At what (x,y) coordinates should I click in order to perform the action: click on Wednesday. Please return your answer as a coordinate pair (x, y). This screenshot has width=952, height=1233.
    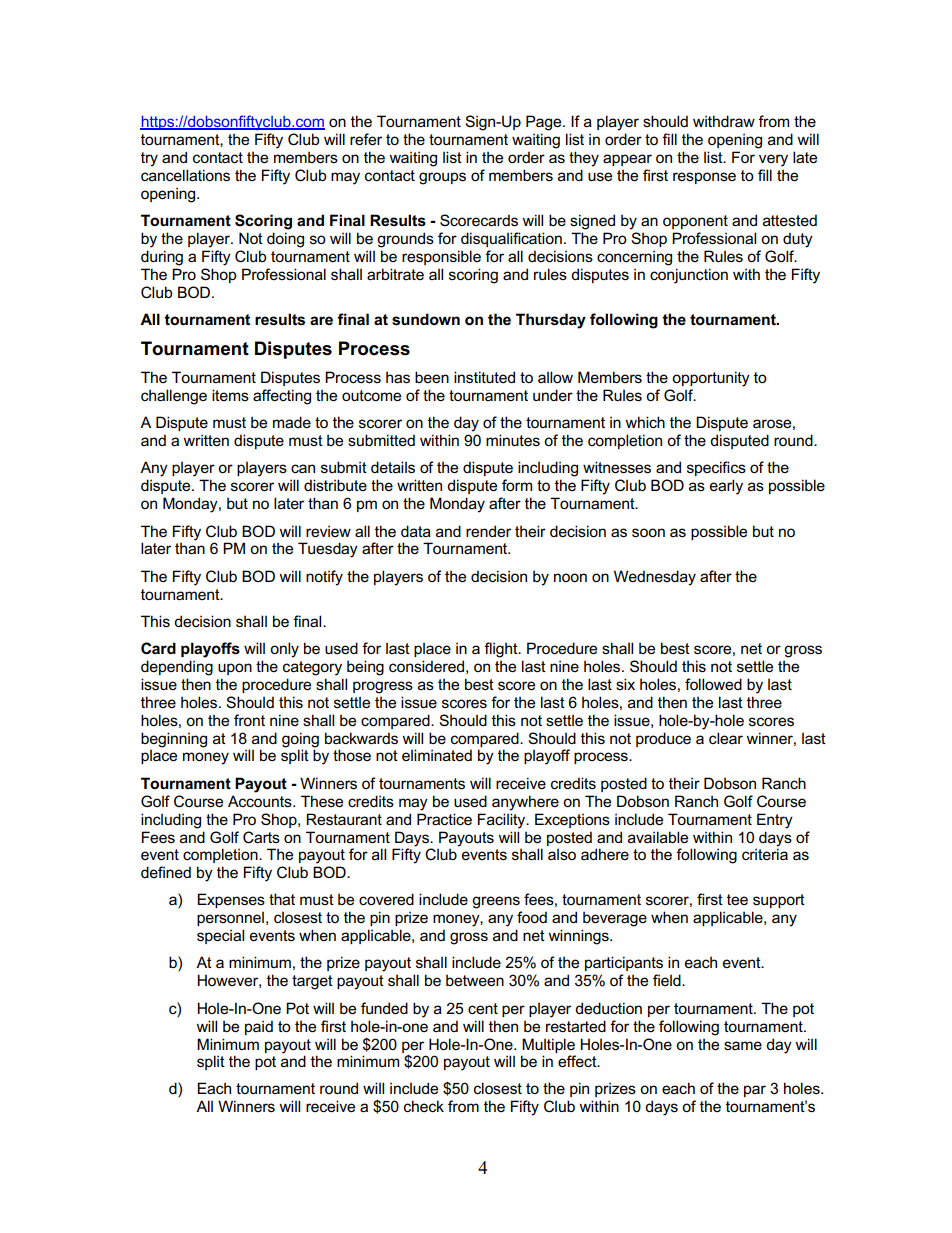
    Looking at the image, I should click on (655, 578).
